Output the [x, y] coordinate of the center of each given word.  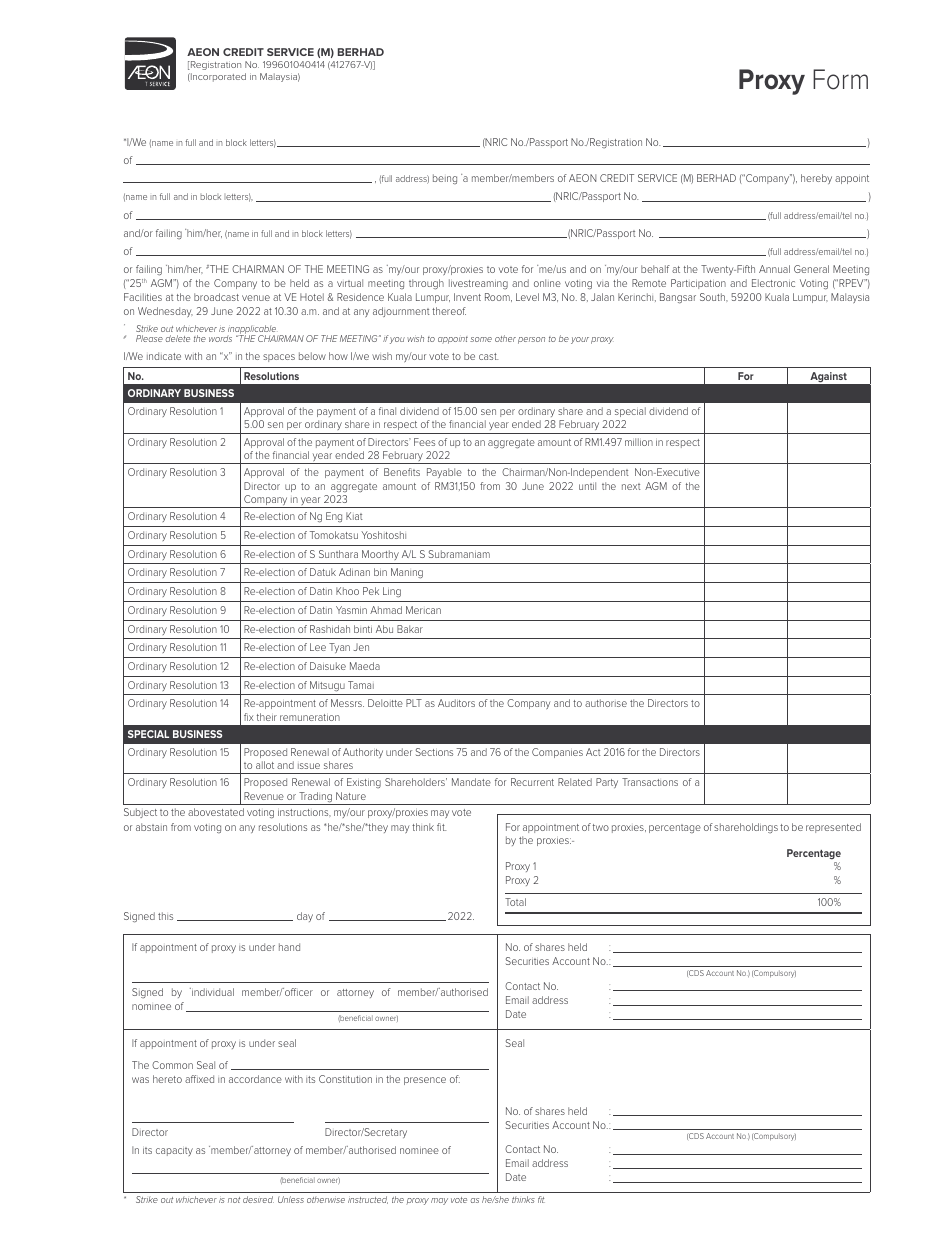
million [639, 442]
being [445, 179]
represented [833, 828]
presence [425, 1081]
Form [840, 79]
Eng [334, 517]
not [234, 1200]
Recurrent [532, 782]
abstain [151, 827]
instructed [368, 1200]
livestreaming [478, 284]
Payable [444, 473]
